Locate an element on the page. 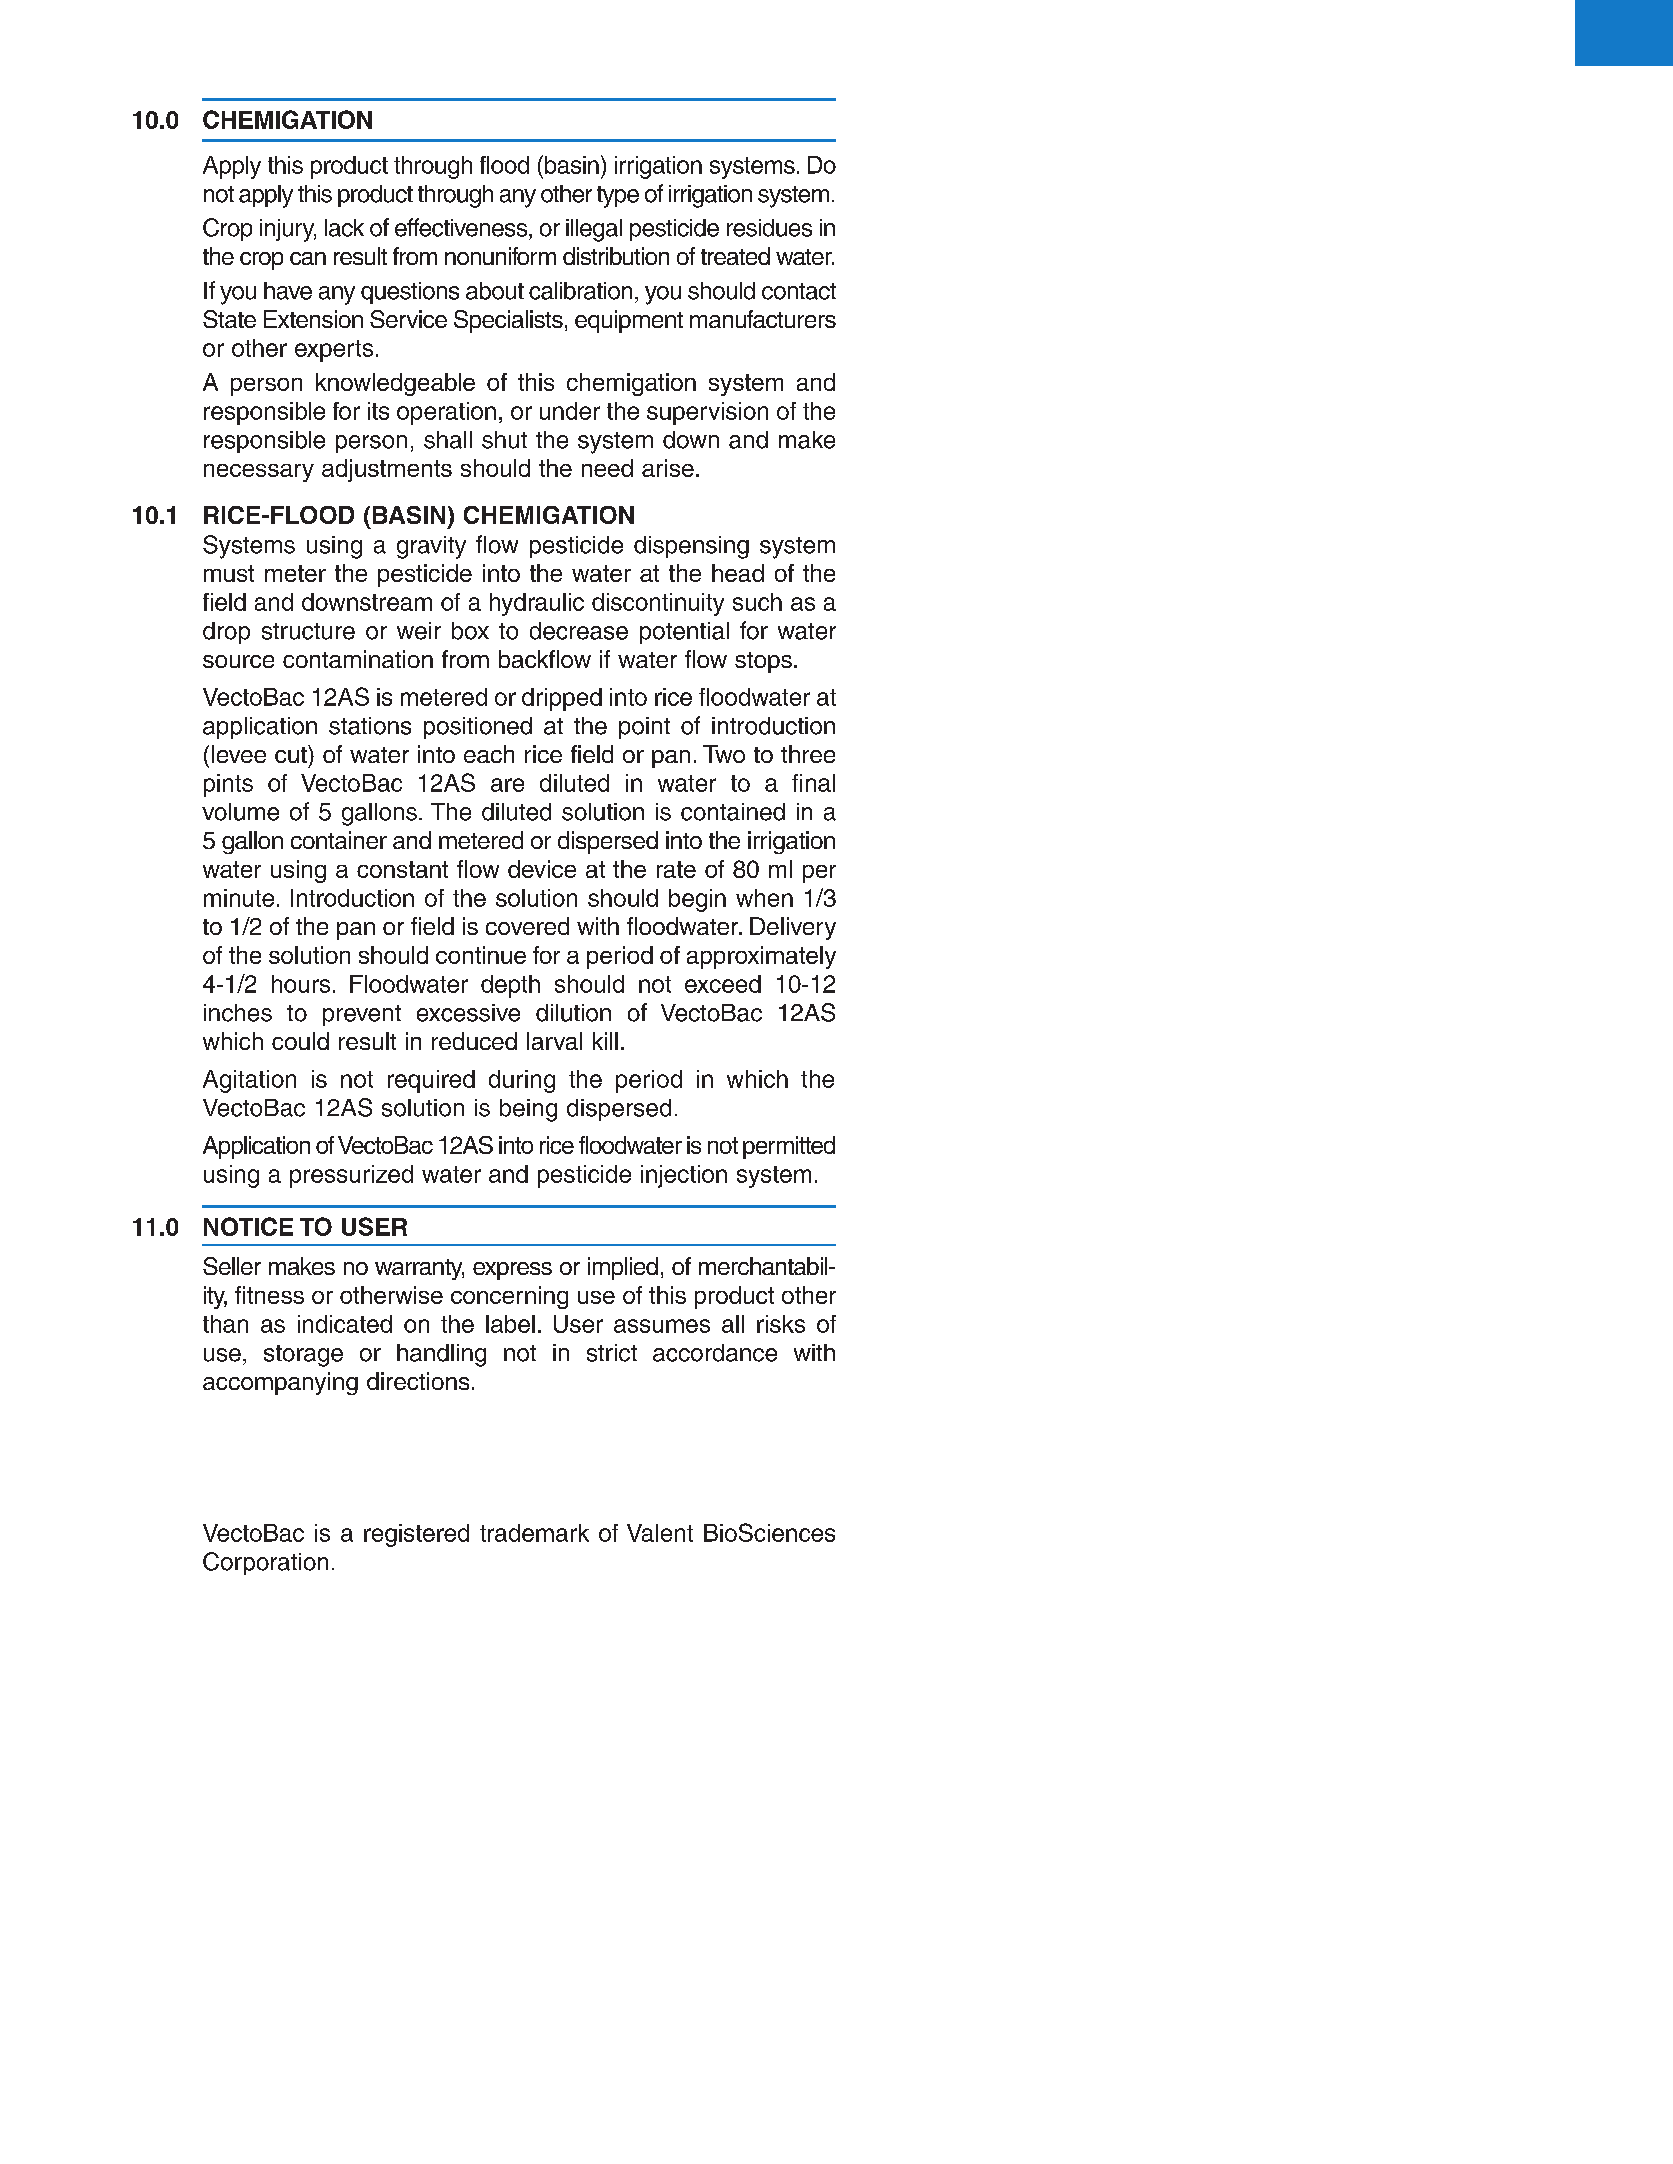  nonuniform is located at coordinates (500, 256).
